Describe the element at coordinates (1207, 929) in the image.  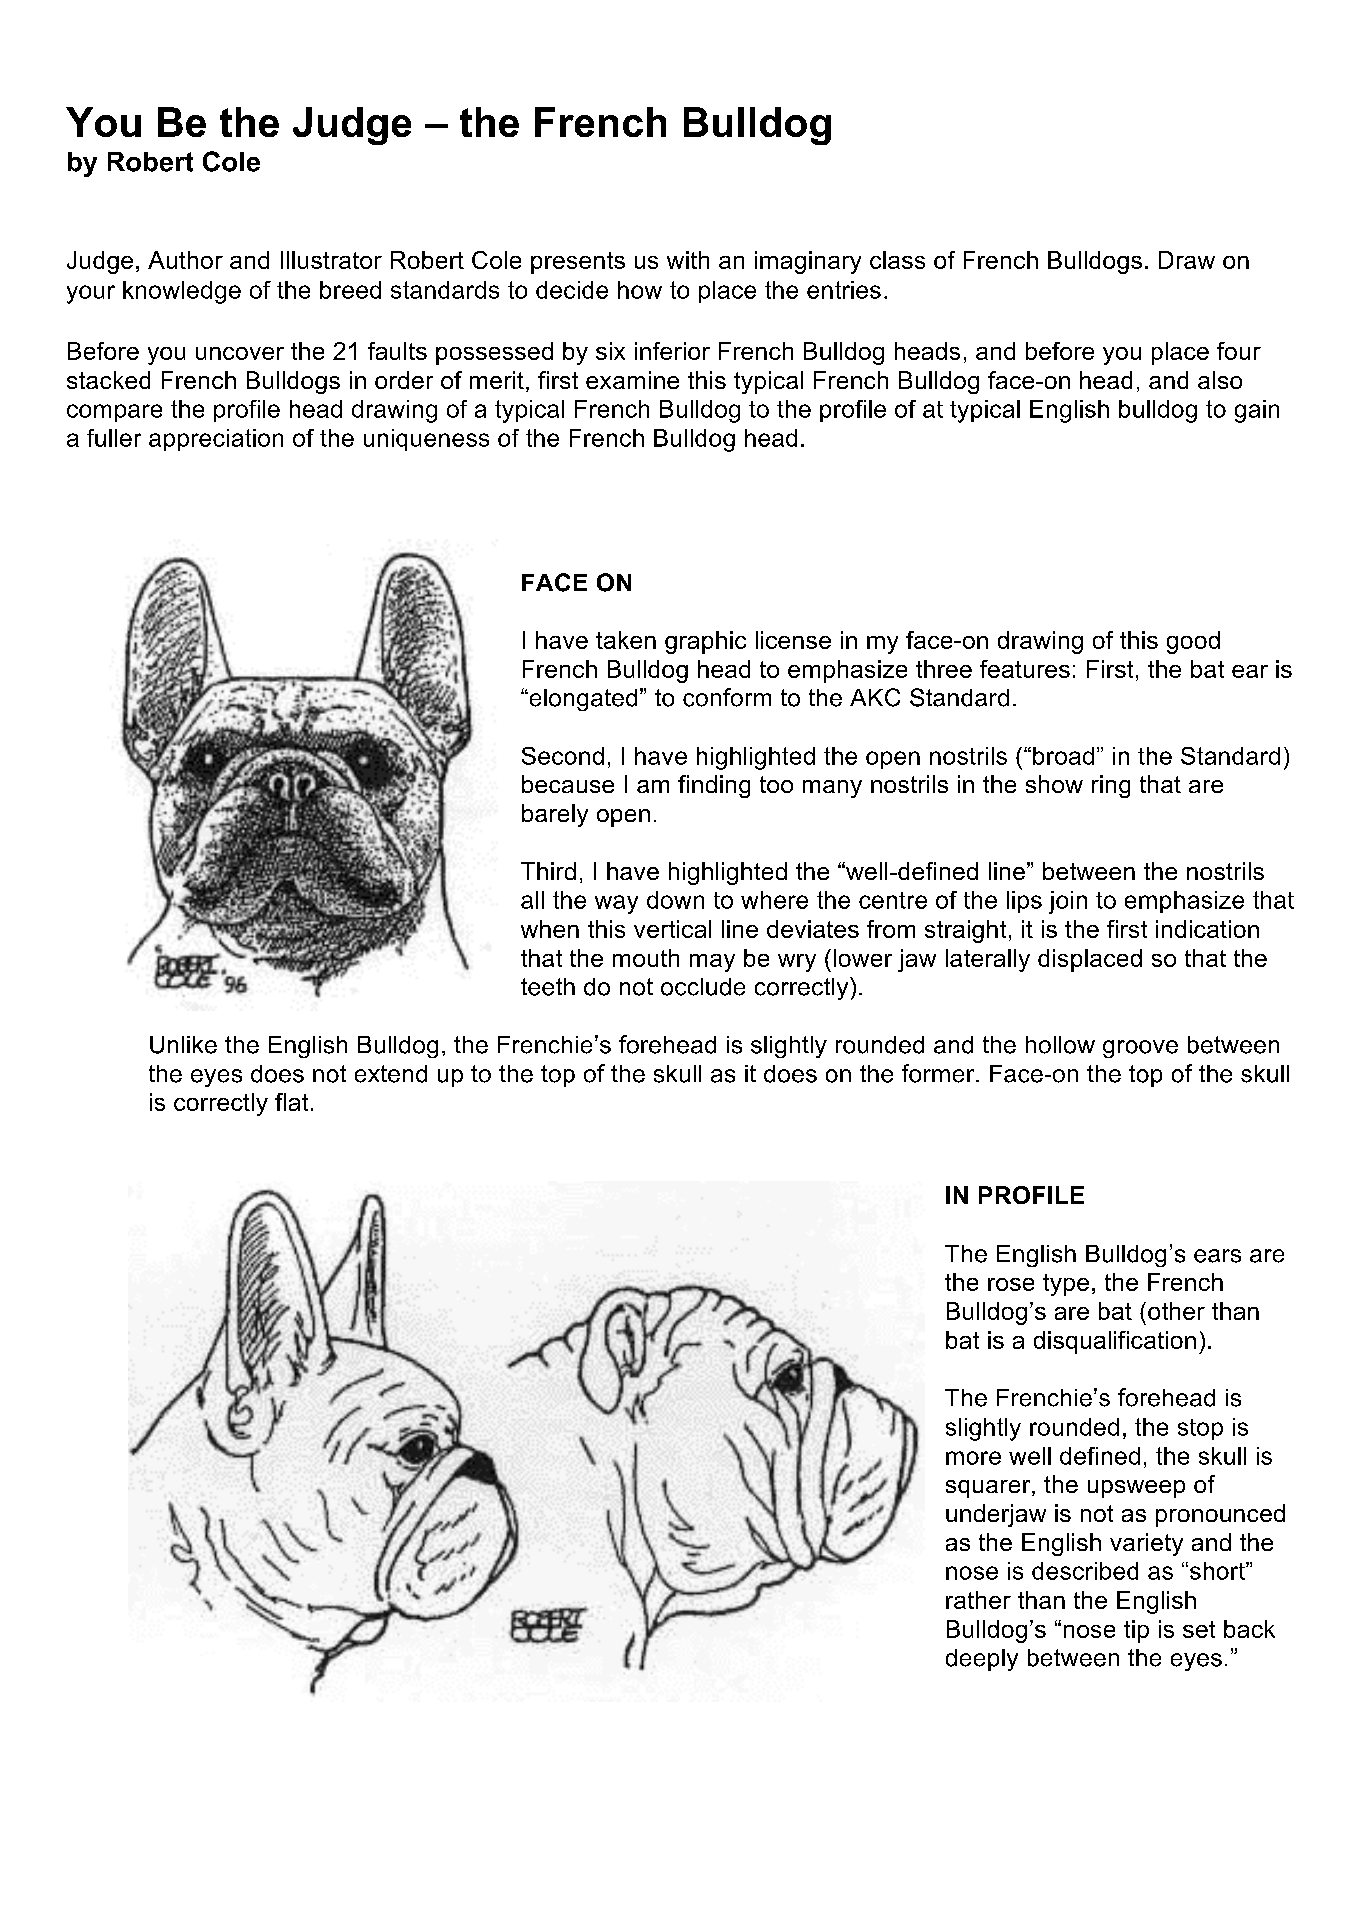
I see `indication` at that location.
